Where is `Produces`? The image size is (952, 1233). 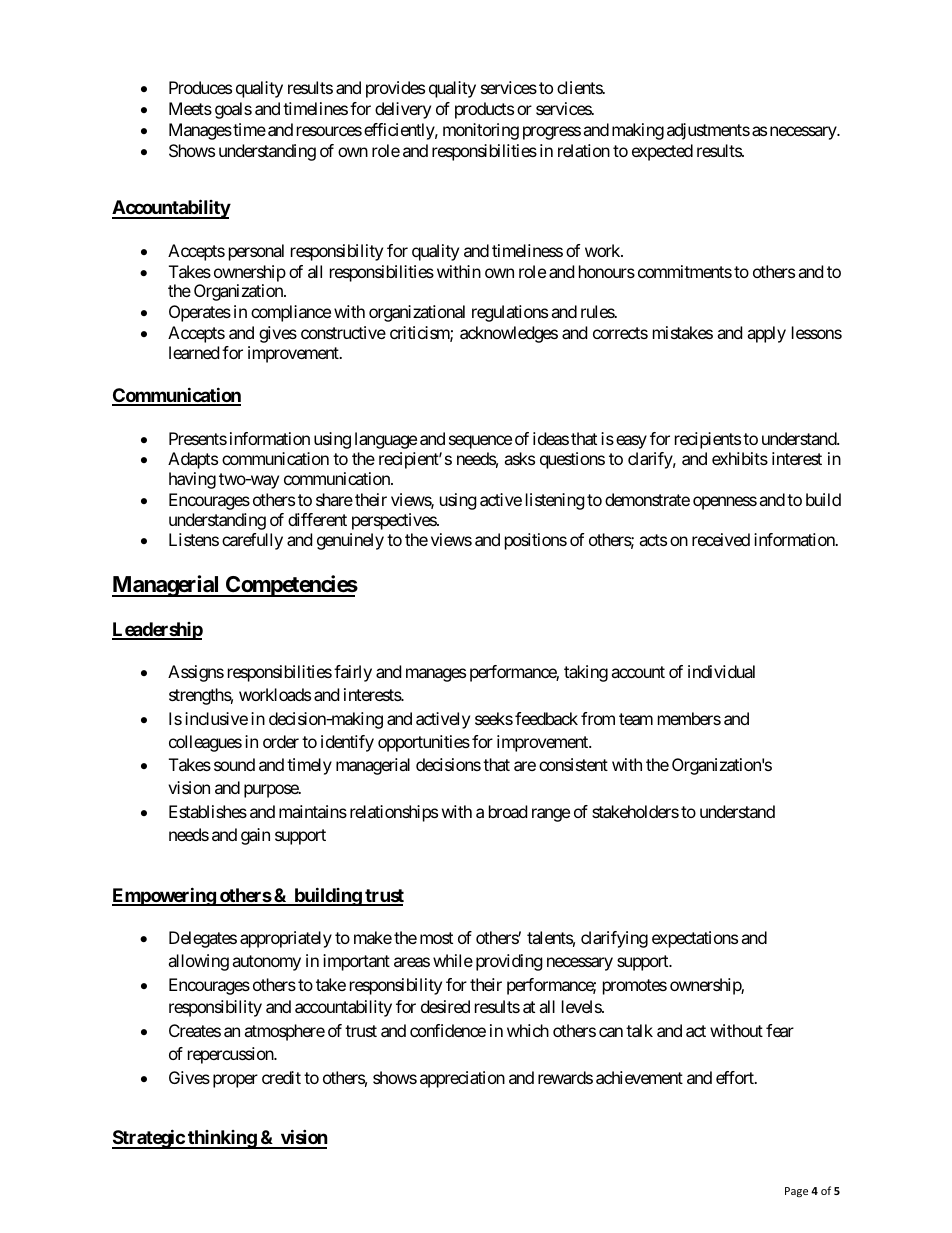 Produces is located at coordinates (200, 87).
